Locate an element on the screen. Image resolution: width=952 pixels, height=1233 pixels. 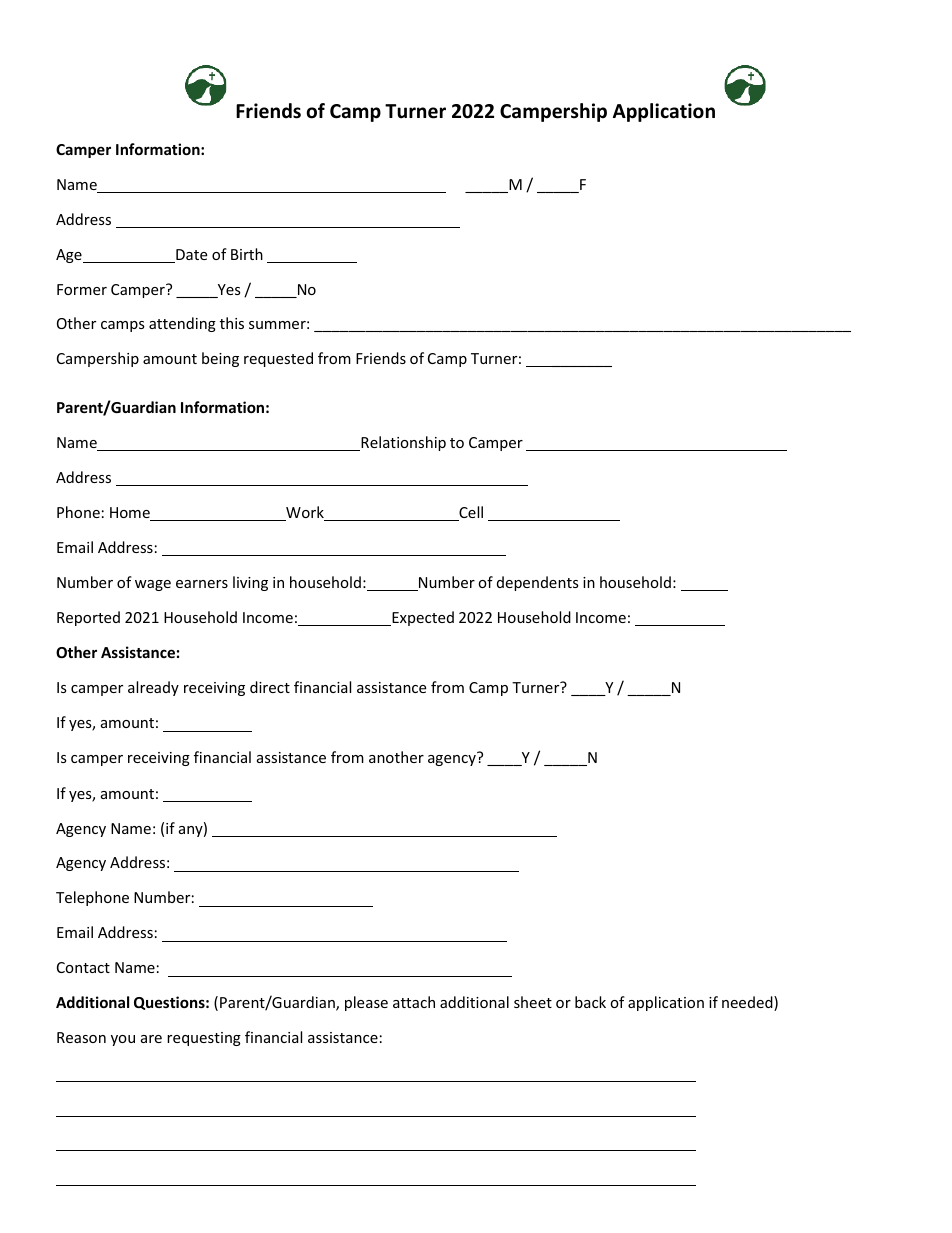
Birth is located at coordinates (247, 254).
